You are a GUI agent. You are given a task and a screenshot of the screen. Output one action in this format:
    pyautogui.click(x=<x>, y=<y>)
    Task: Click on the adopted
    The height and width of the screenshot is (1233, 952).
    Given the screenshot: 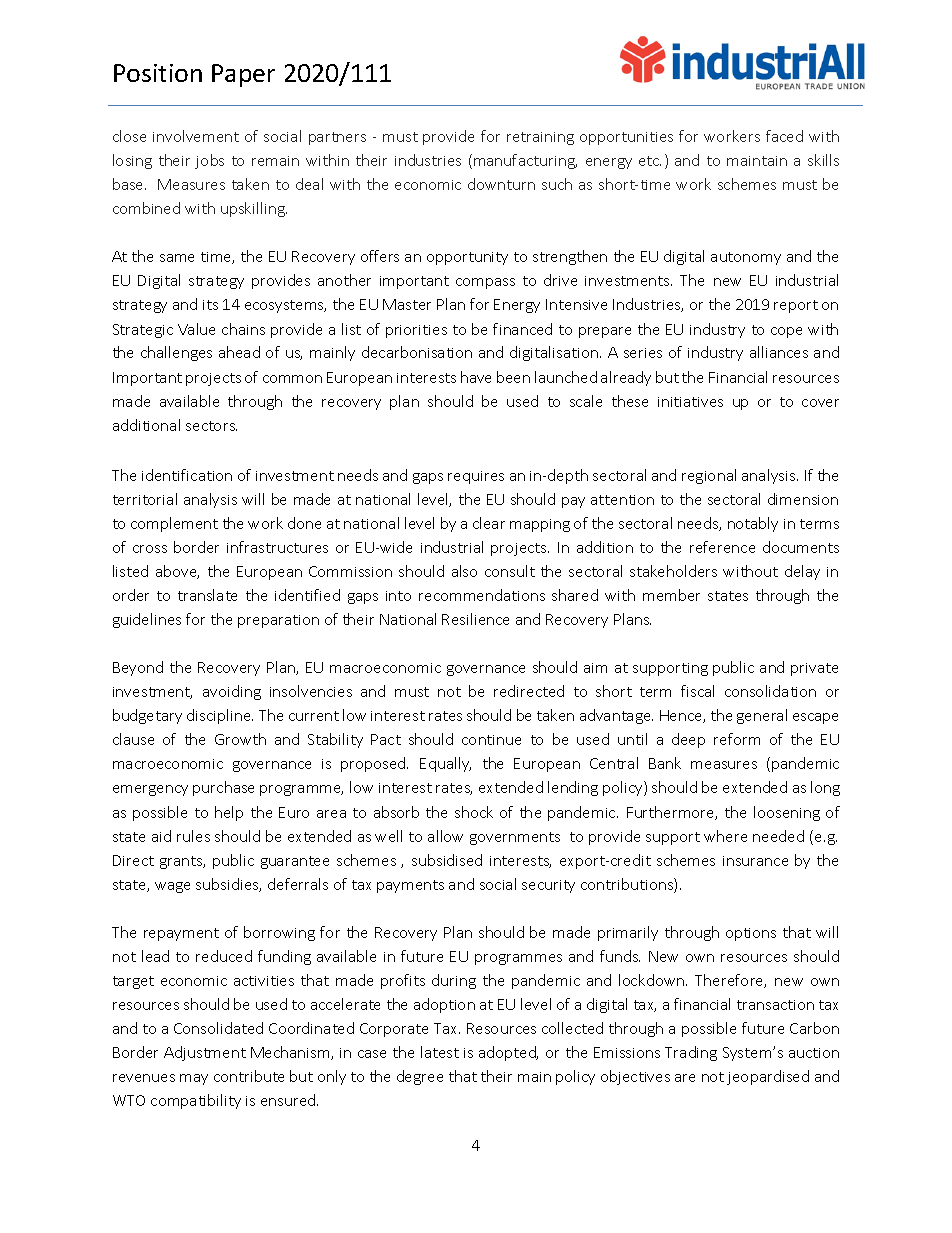 What is the action you would take?
    pyautogui.click(x=508, y=1053)
